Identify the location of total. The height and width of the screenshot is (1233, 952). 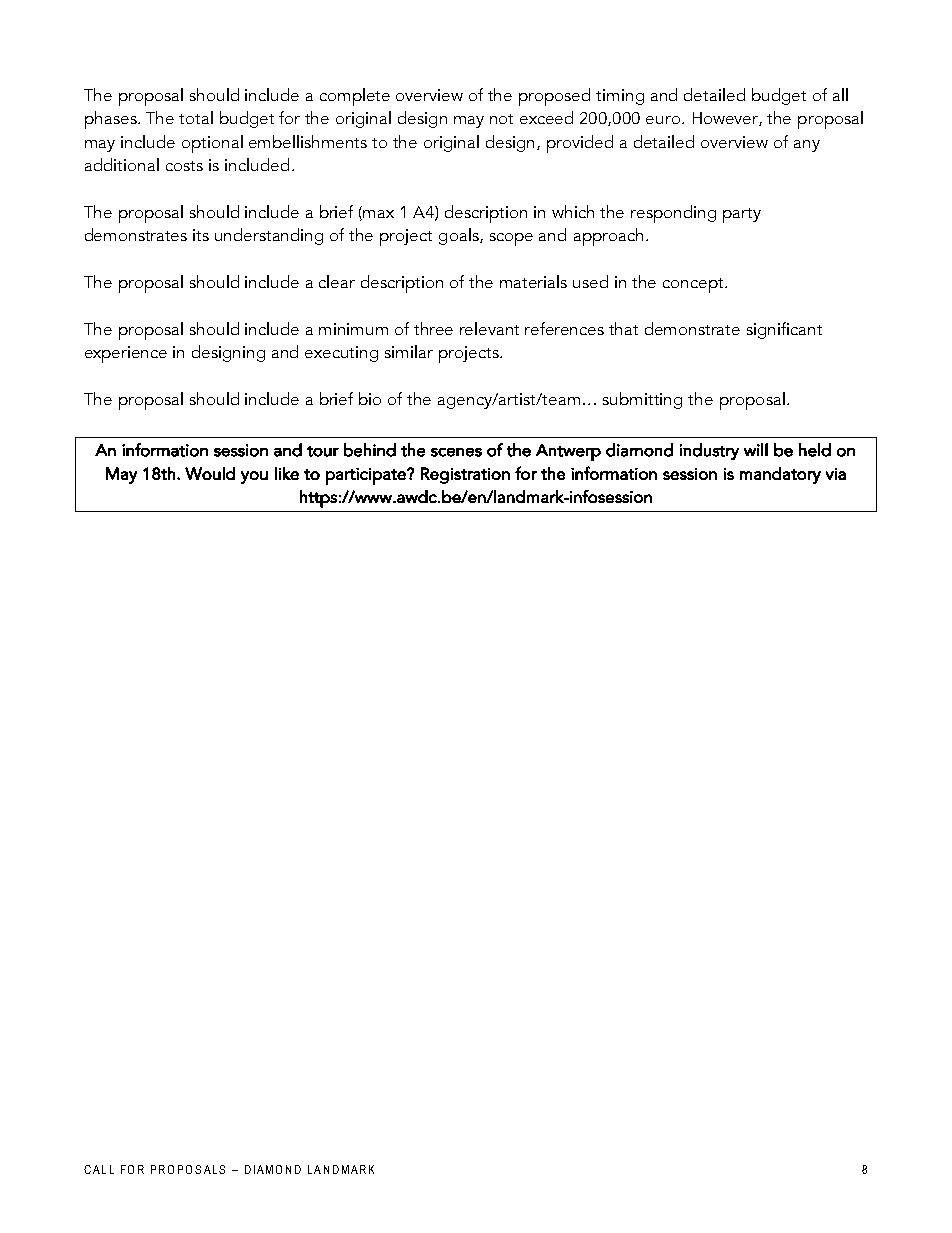
(196, 117).
